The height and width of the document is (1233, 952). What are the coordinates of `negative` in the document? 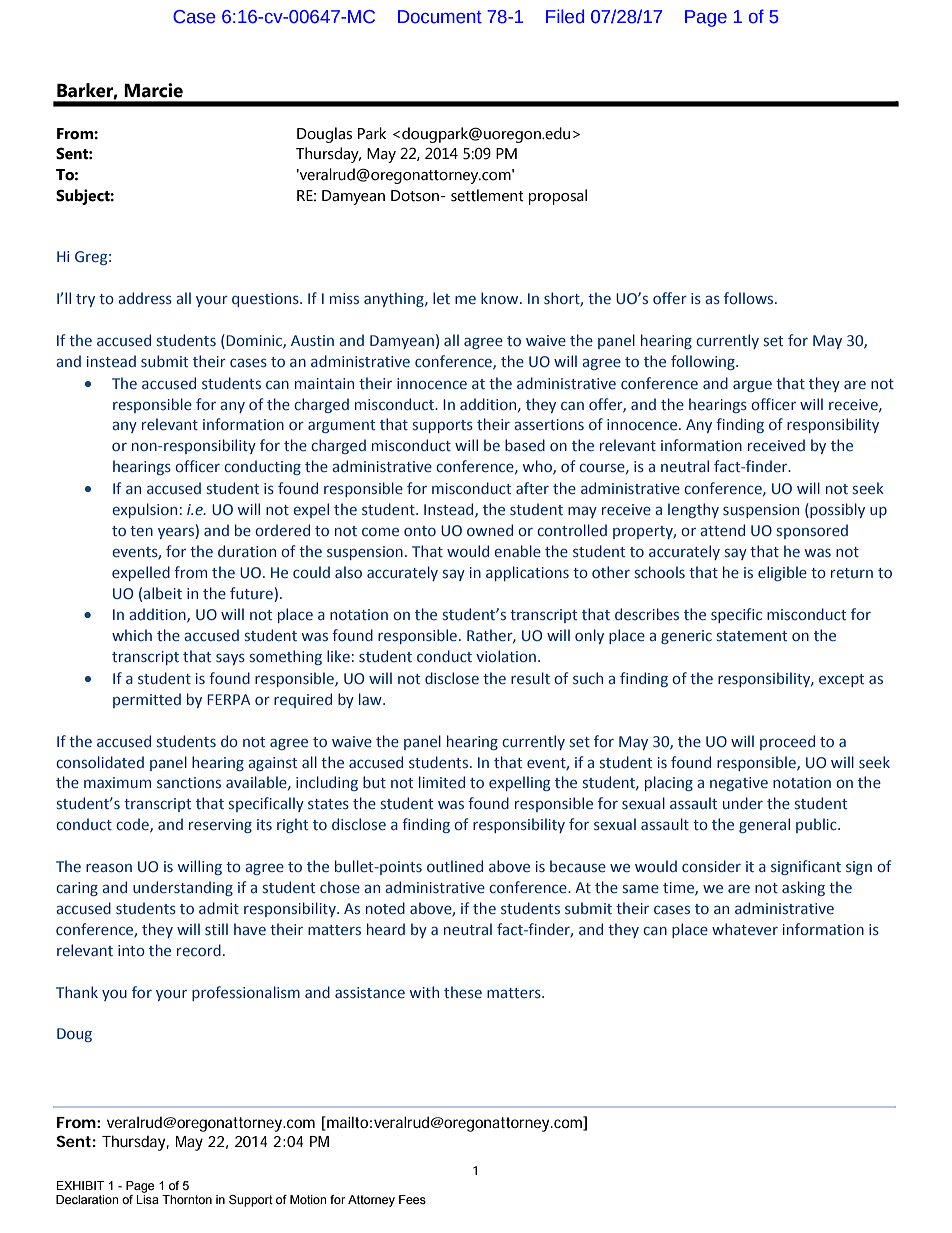 It's located at (739, 784).
